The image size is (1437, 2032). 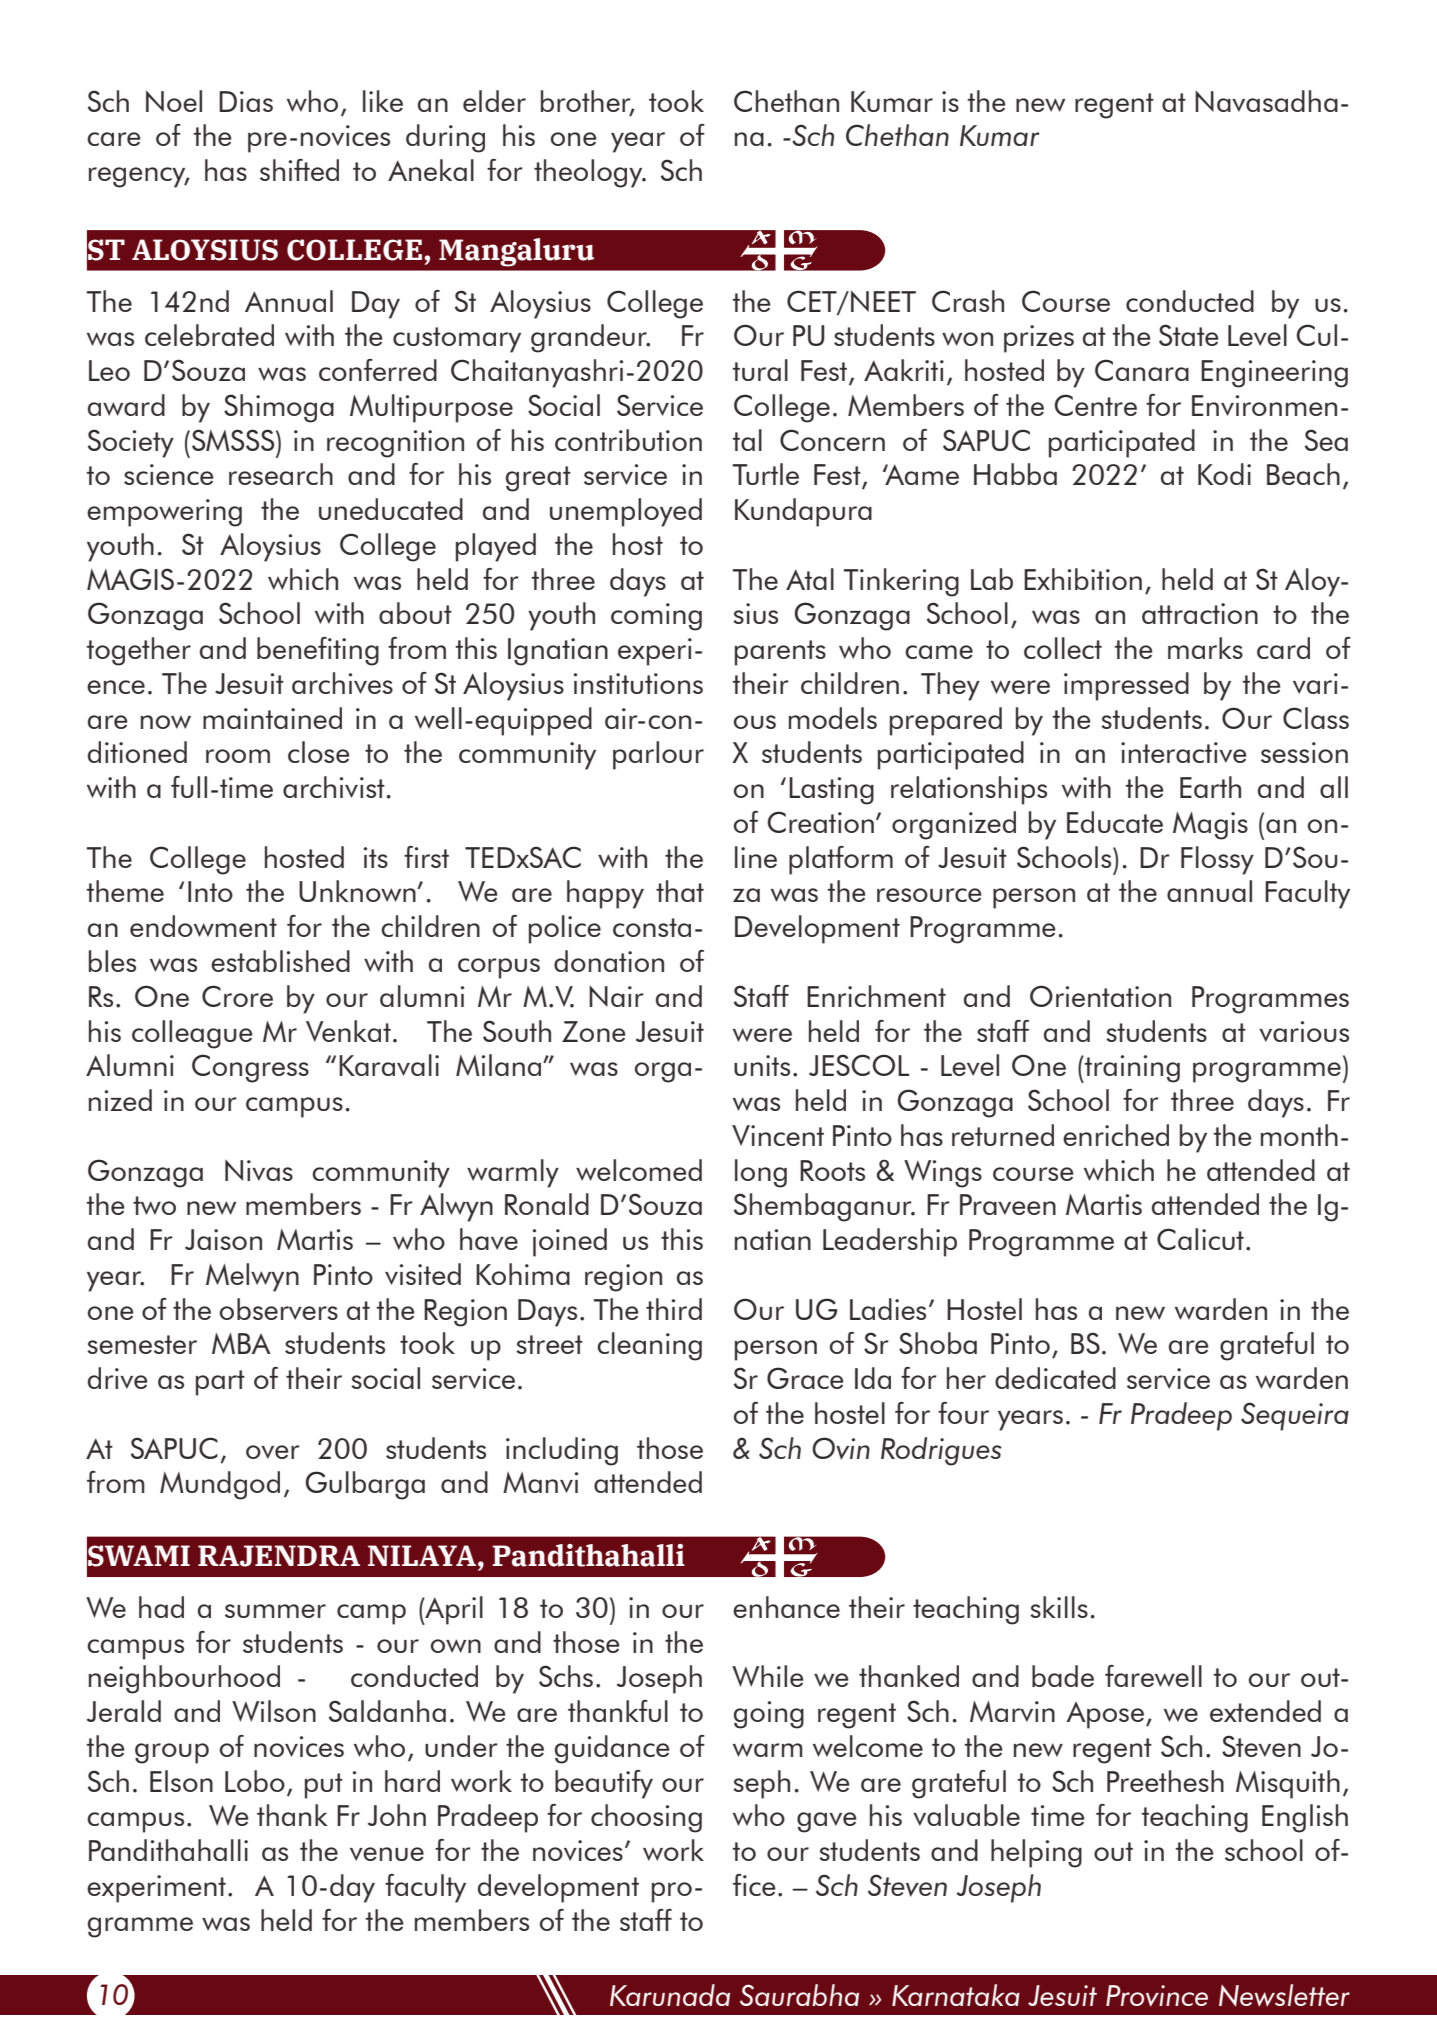 What do you see at coordinates (272, 718) in the screenshot?
I see `maintained` at bounding box center [272, 718].
